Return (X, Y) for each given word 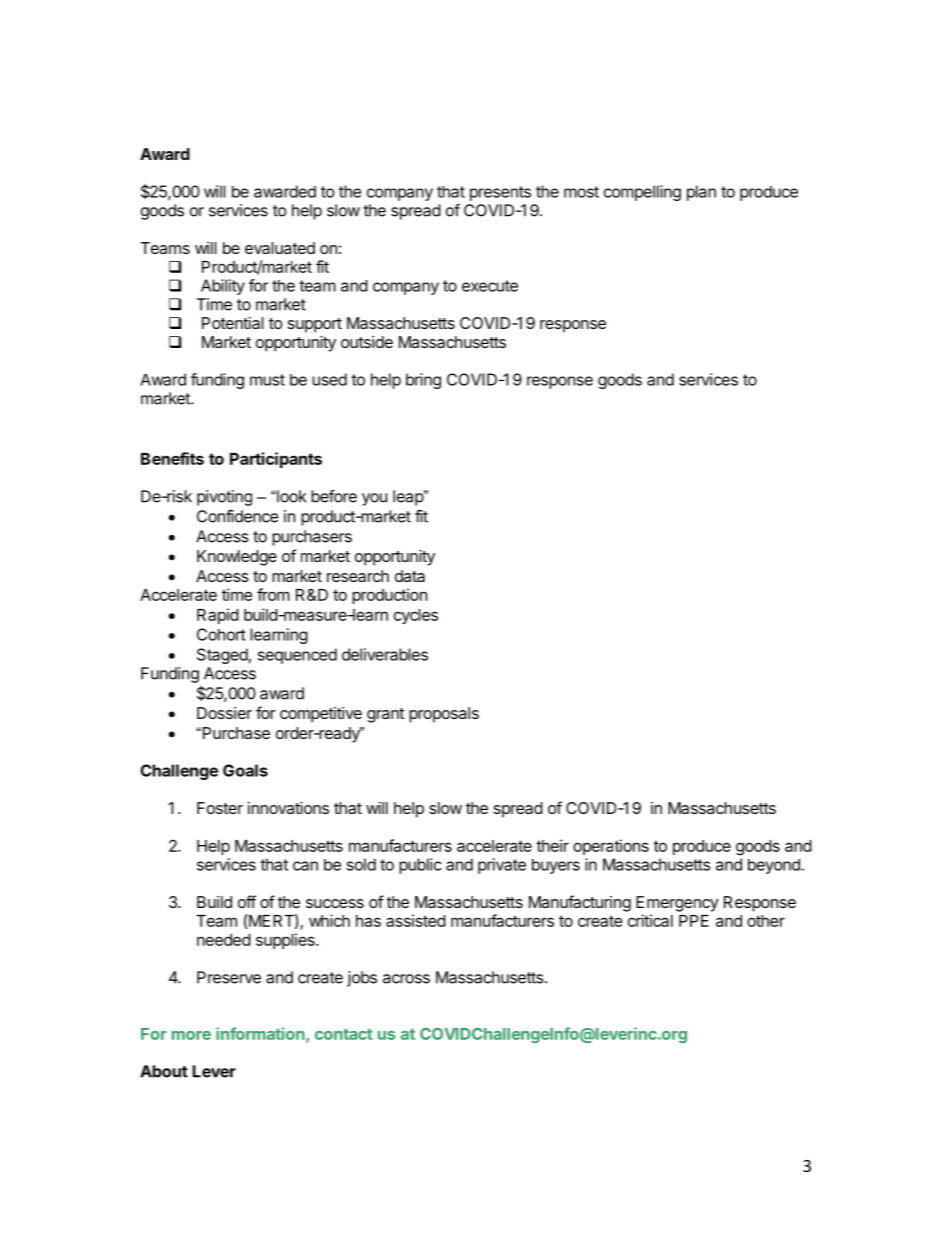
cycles (416, 616)
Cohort (221, 634)
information (261, 1034)
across (406, 979)
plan (701, 193)
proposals (444, 715)
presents (500, 193)
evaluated (280, 248)
